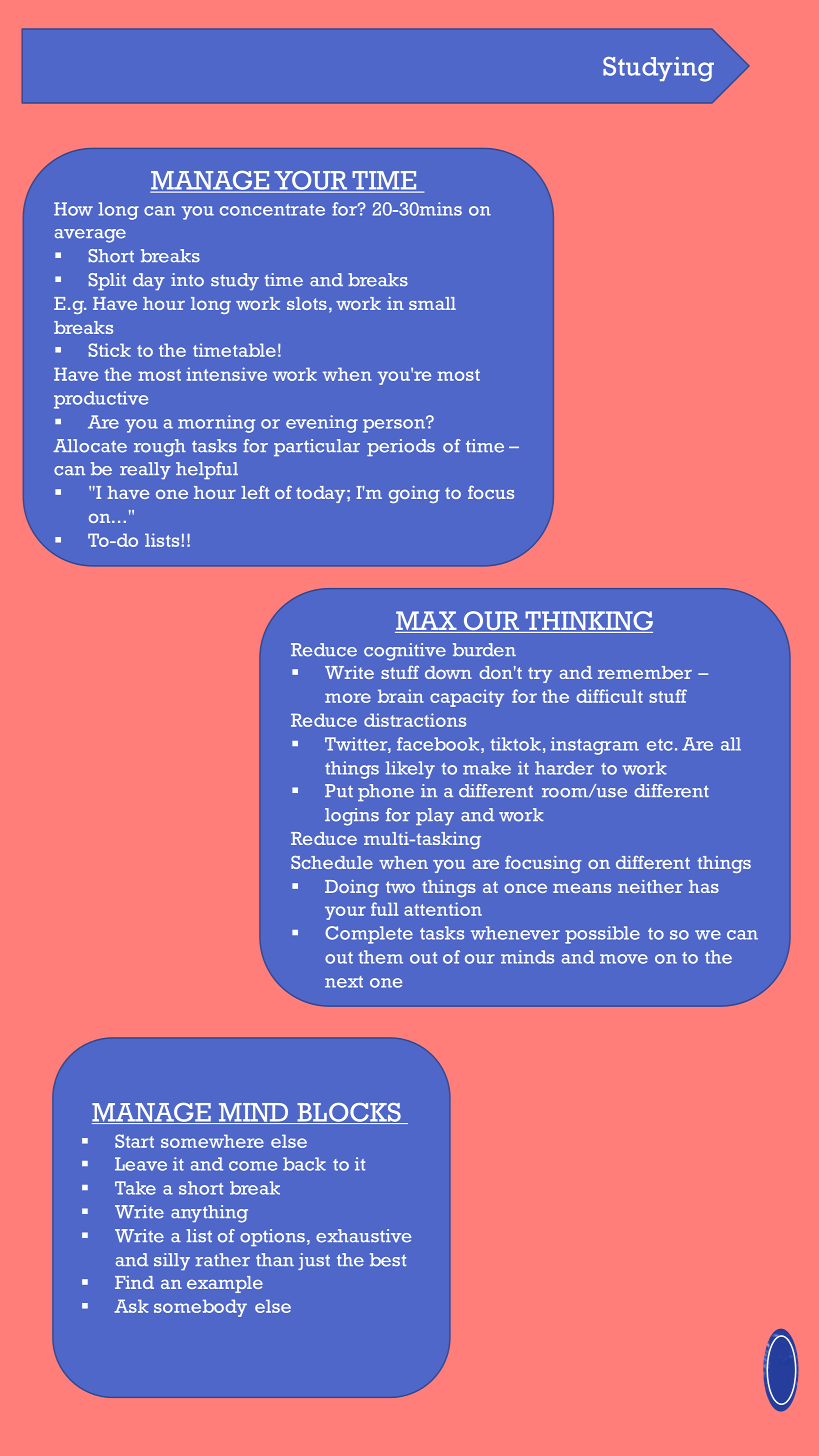  Describe the element at coordinates (187, 280) in the image. I see `into` at that location.
